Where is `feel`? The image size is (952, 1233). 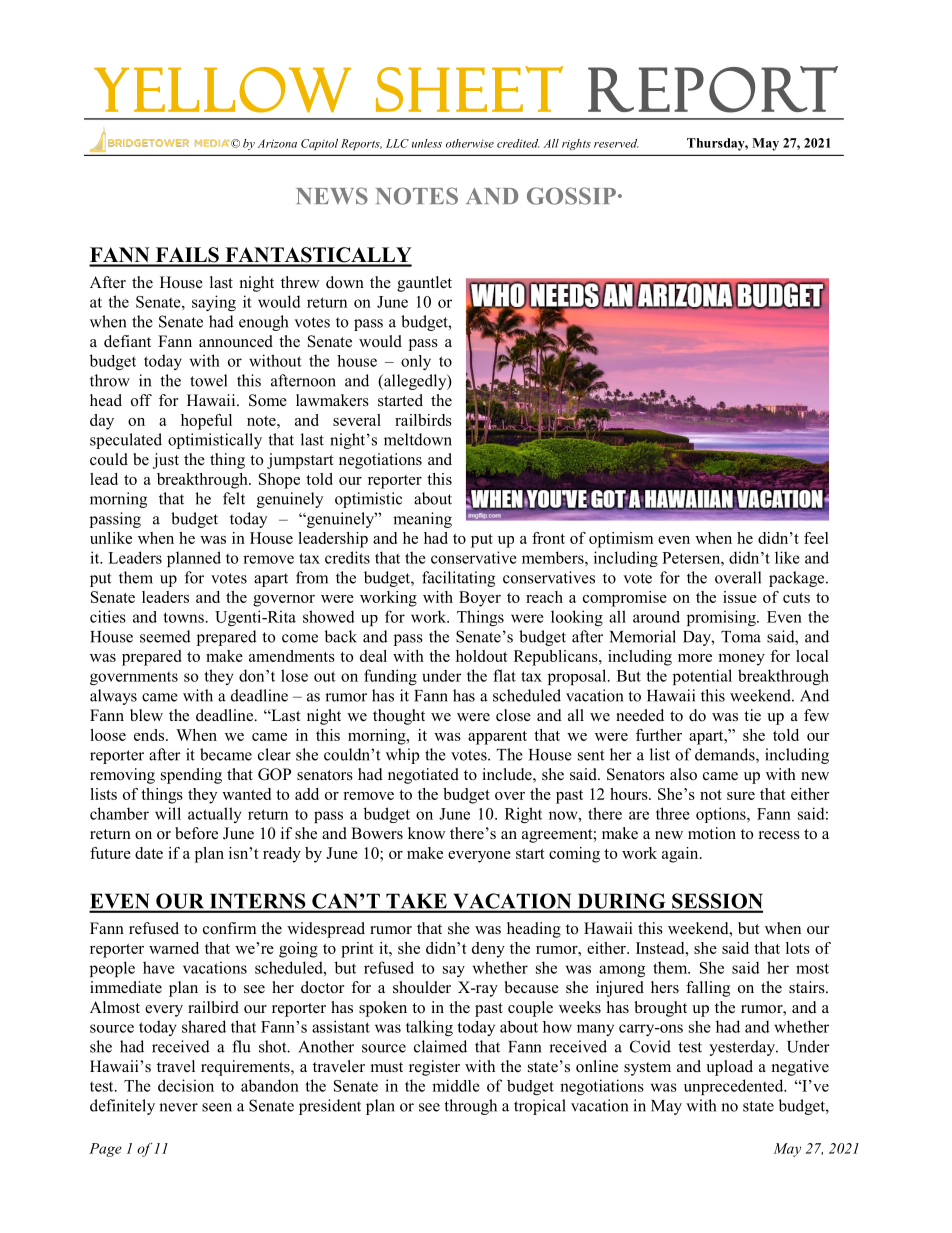
feel is located at coordinates (816, 538).
